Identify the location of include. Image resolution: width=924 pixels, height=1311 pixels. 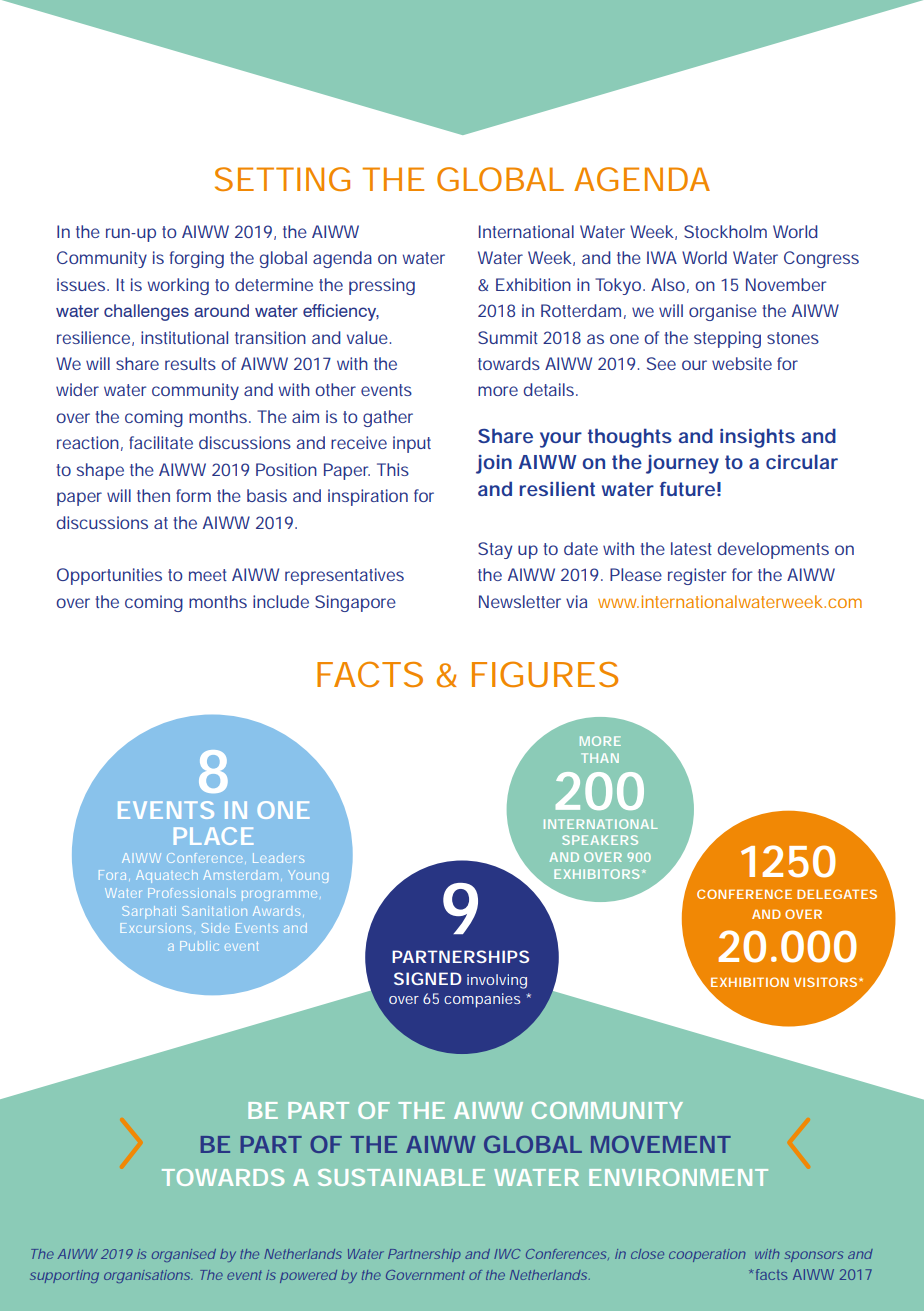
(281, 601).
